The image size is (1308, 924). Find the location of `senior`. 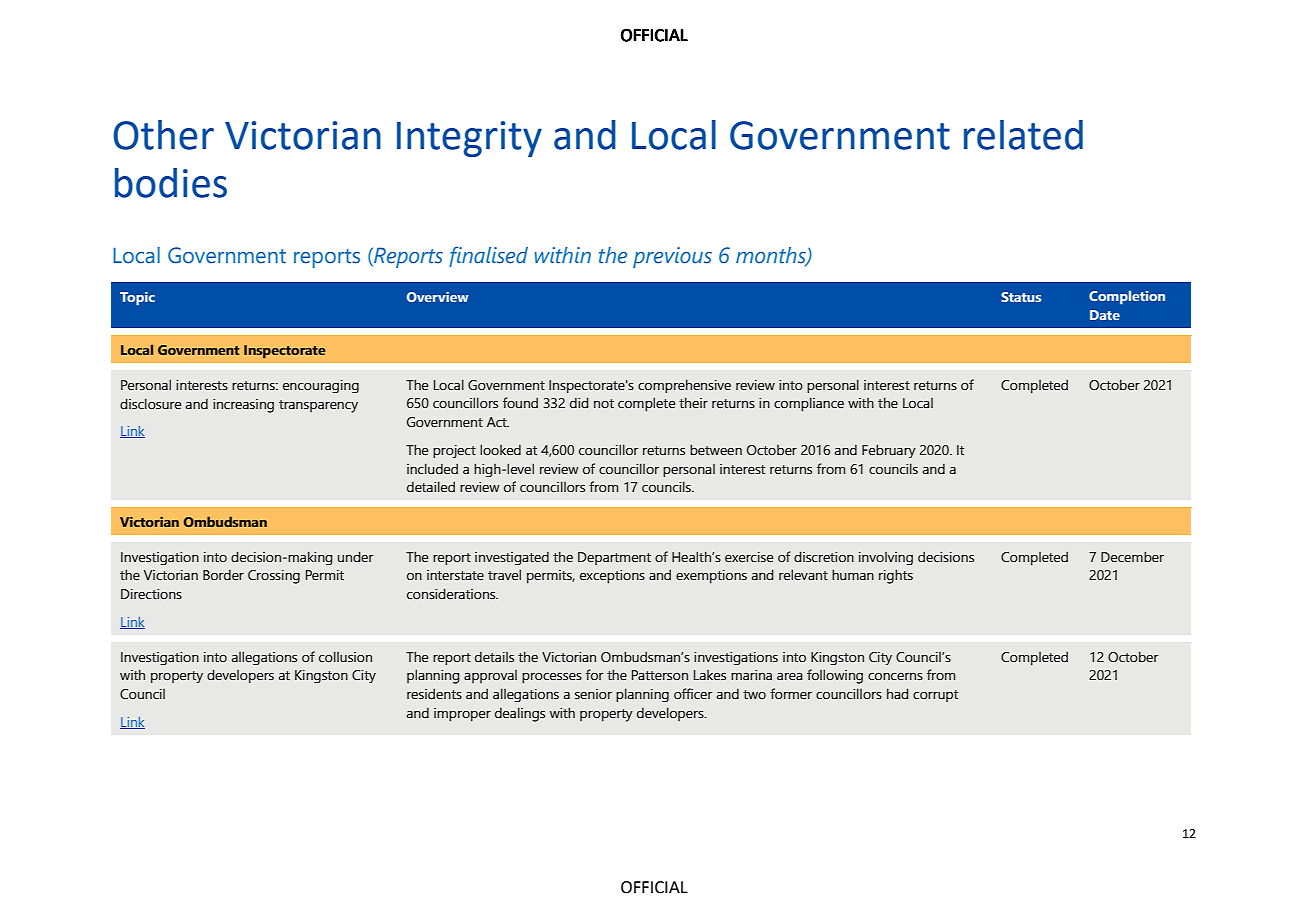

senior is located at coordinates (593, 694).
